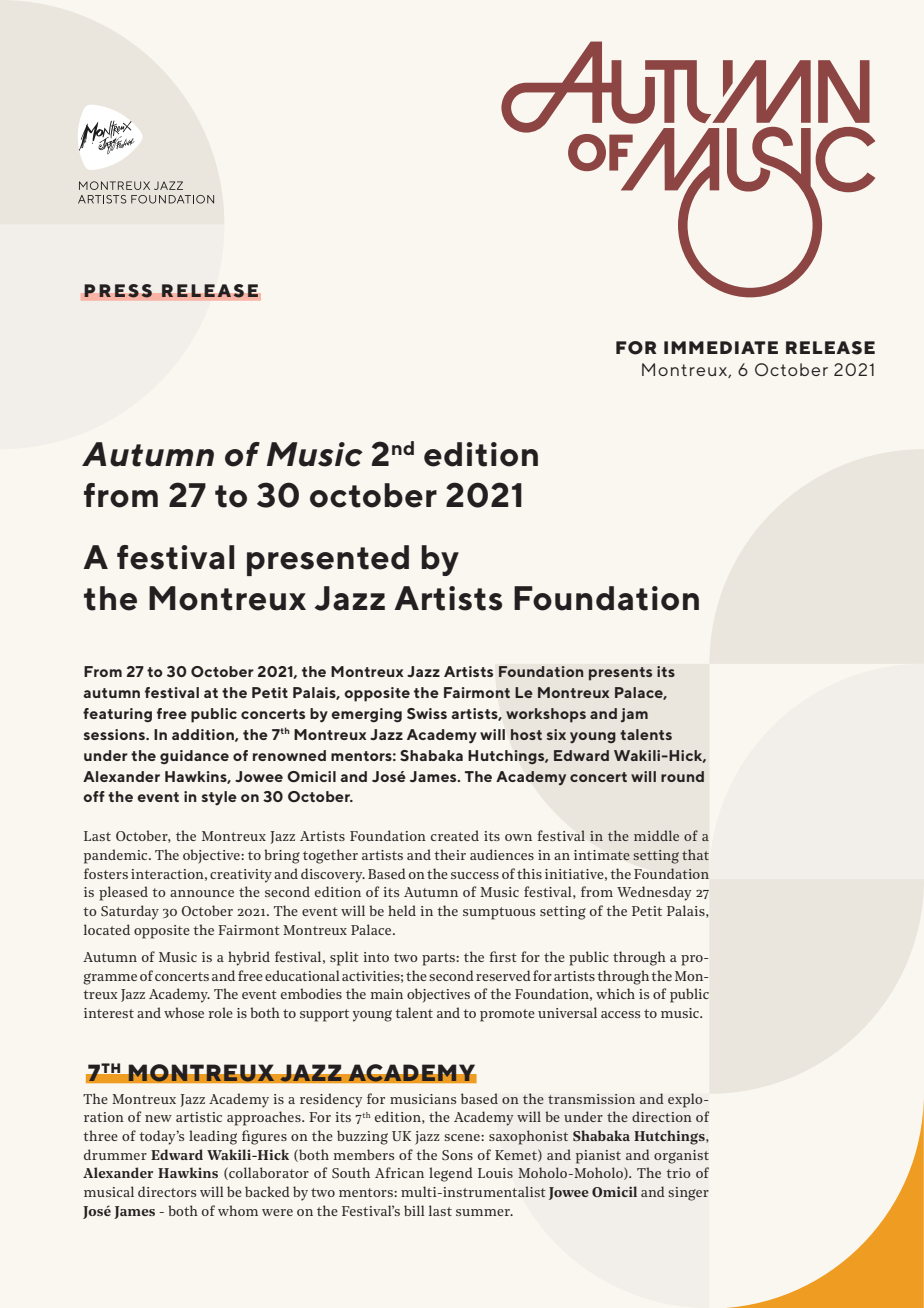 Image resolution: width=924 pixels, height=1308 pixels. Describe the element at coordinates (194, 757) in the document. I see `guidance` at that location.
